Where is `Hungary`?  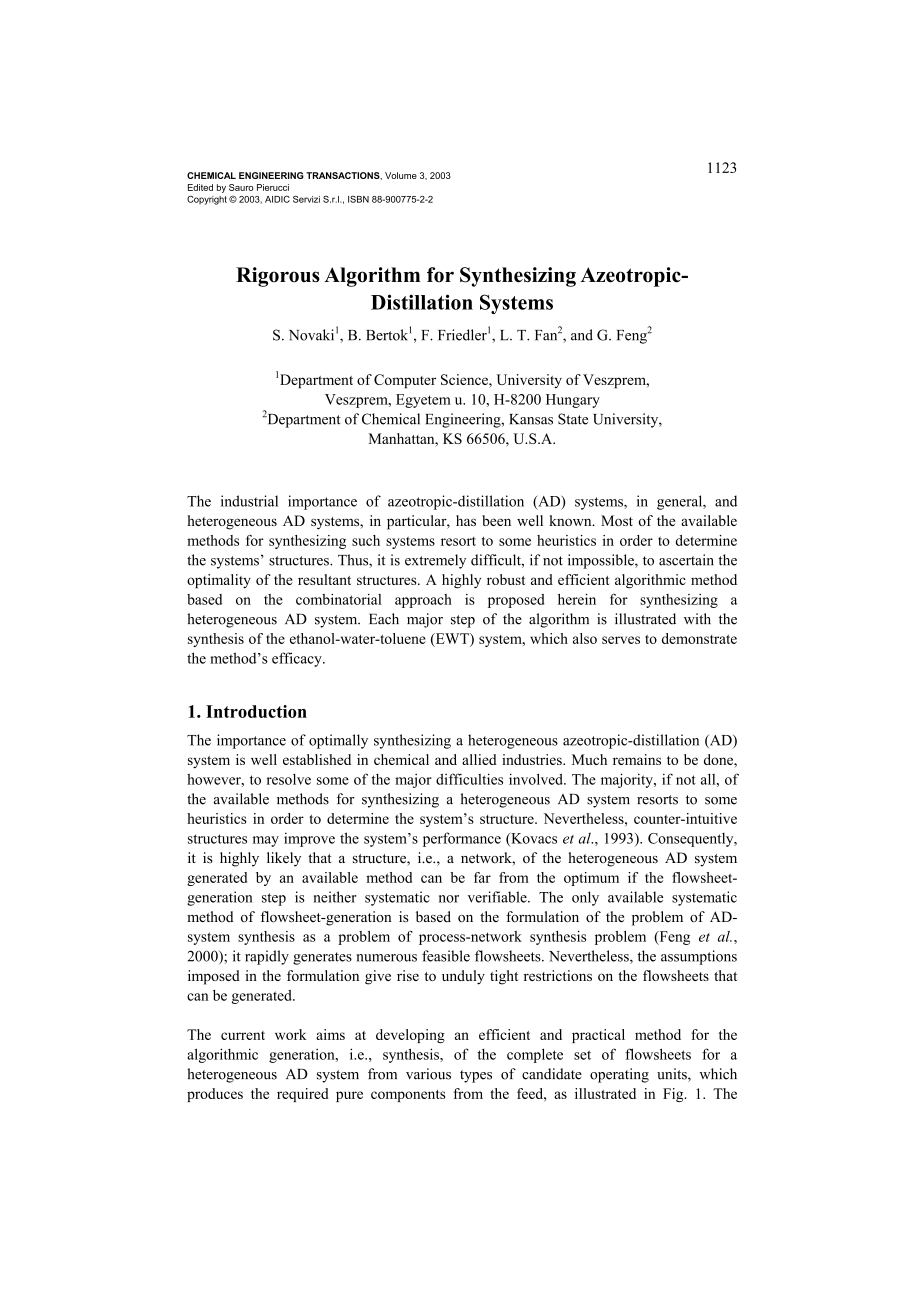 Hungary is located at coordinates (573, 401).
